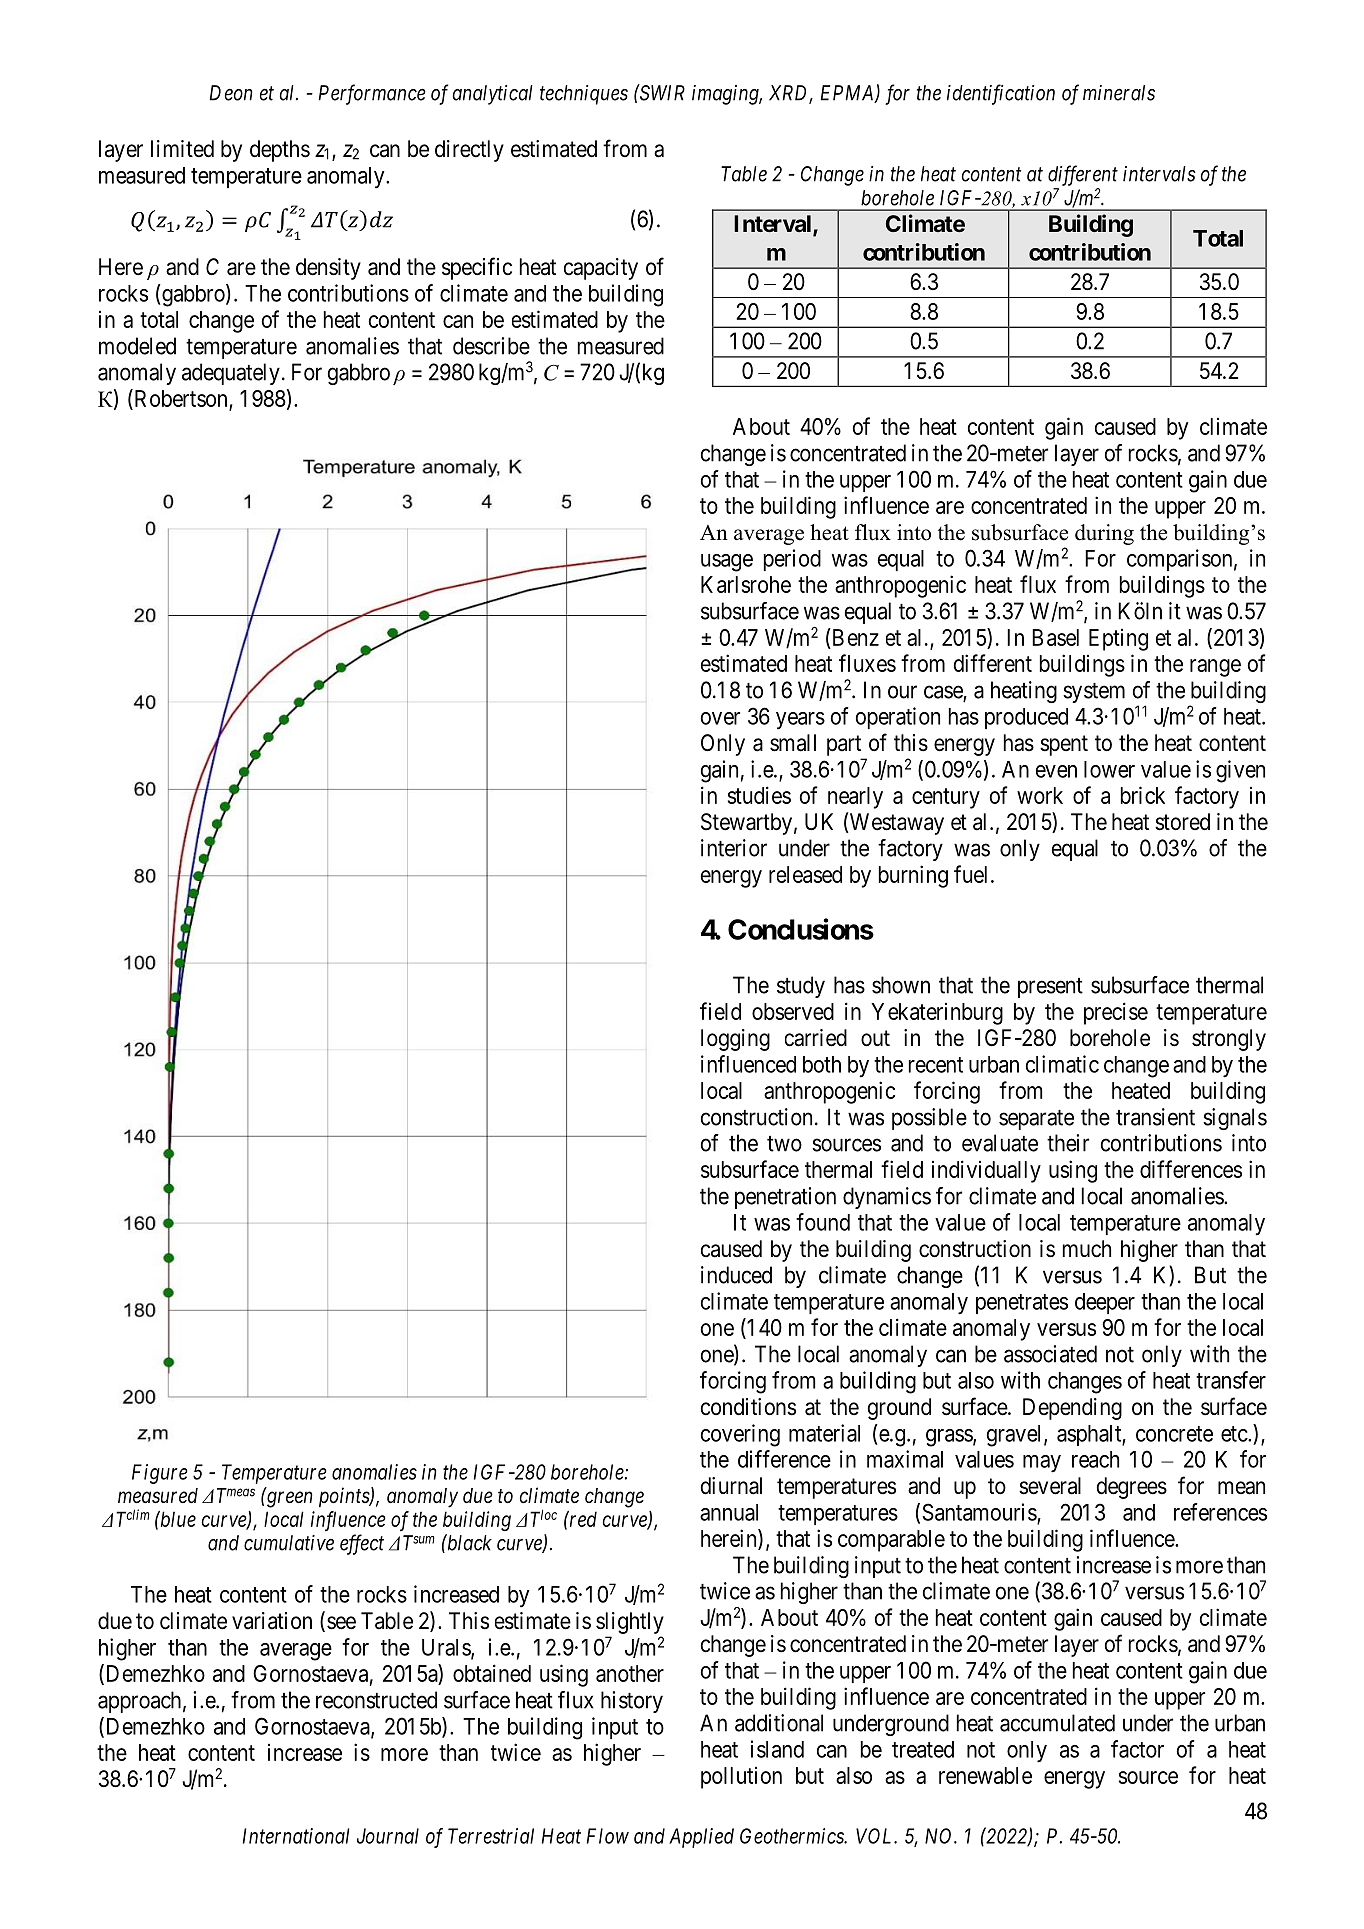 The width and height of the document is (1364, 1929). What do you see at coordinates (280, 151) in the document?
I see `depths` at bounding box center [280, 151].
